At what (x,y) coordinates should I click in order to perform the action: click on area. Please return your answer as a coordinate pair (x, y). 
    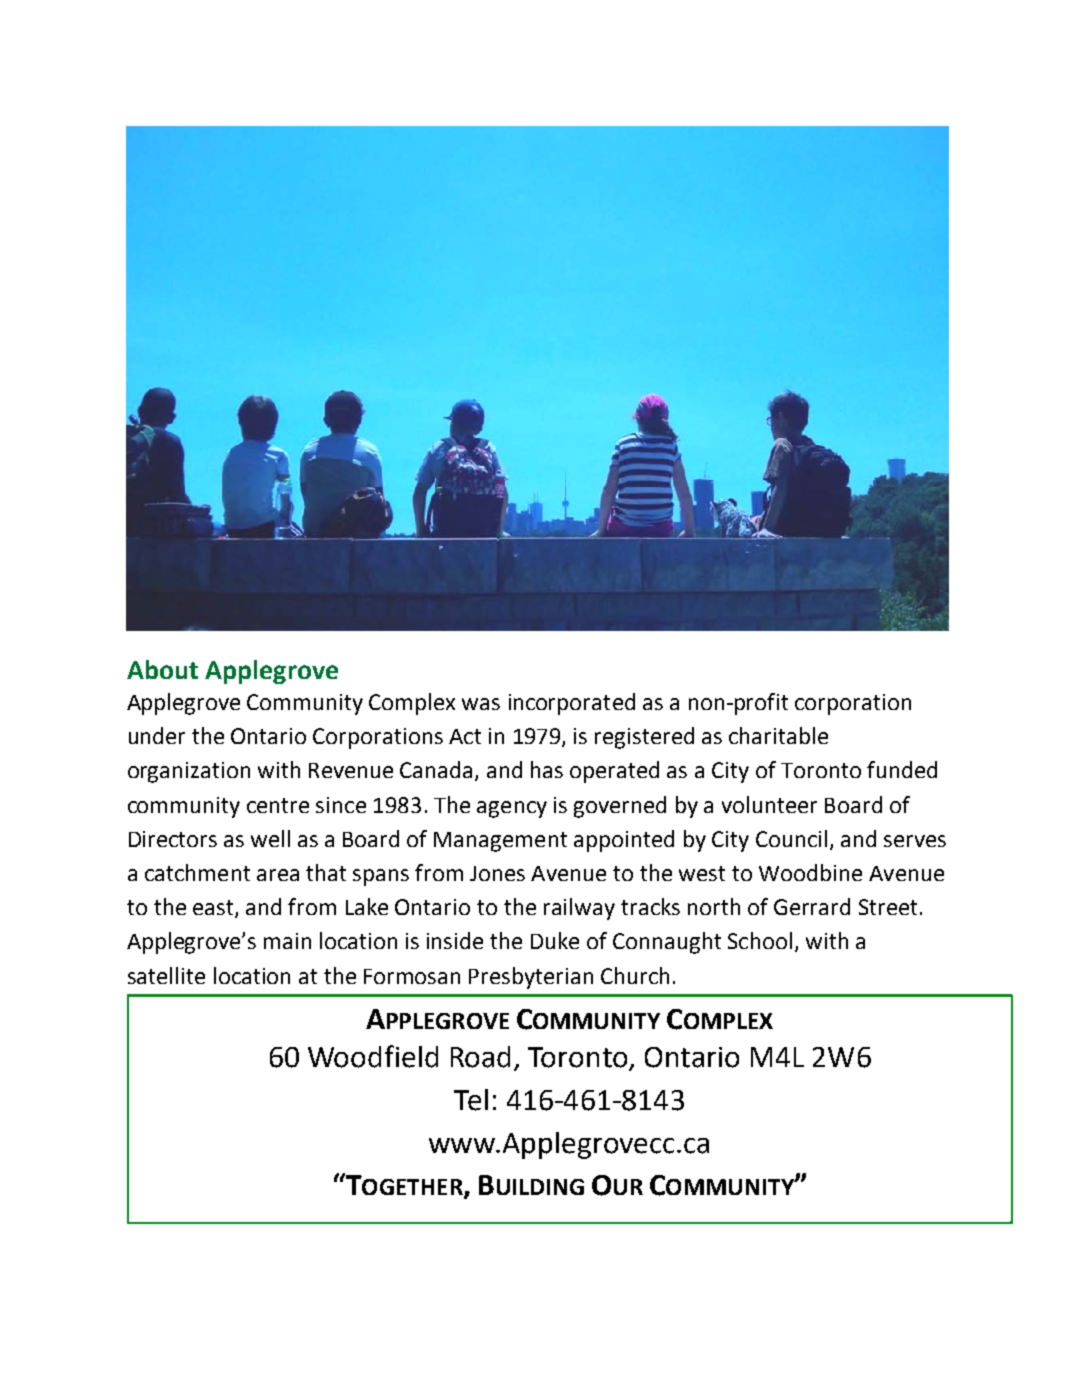
    Looking at the image, I should click on (278, 875).
